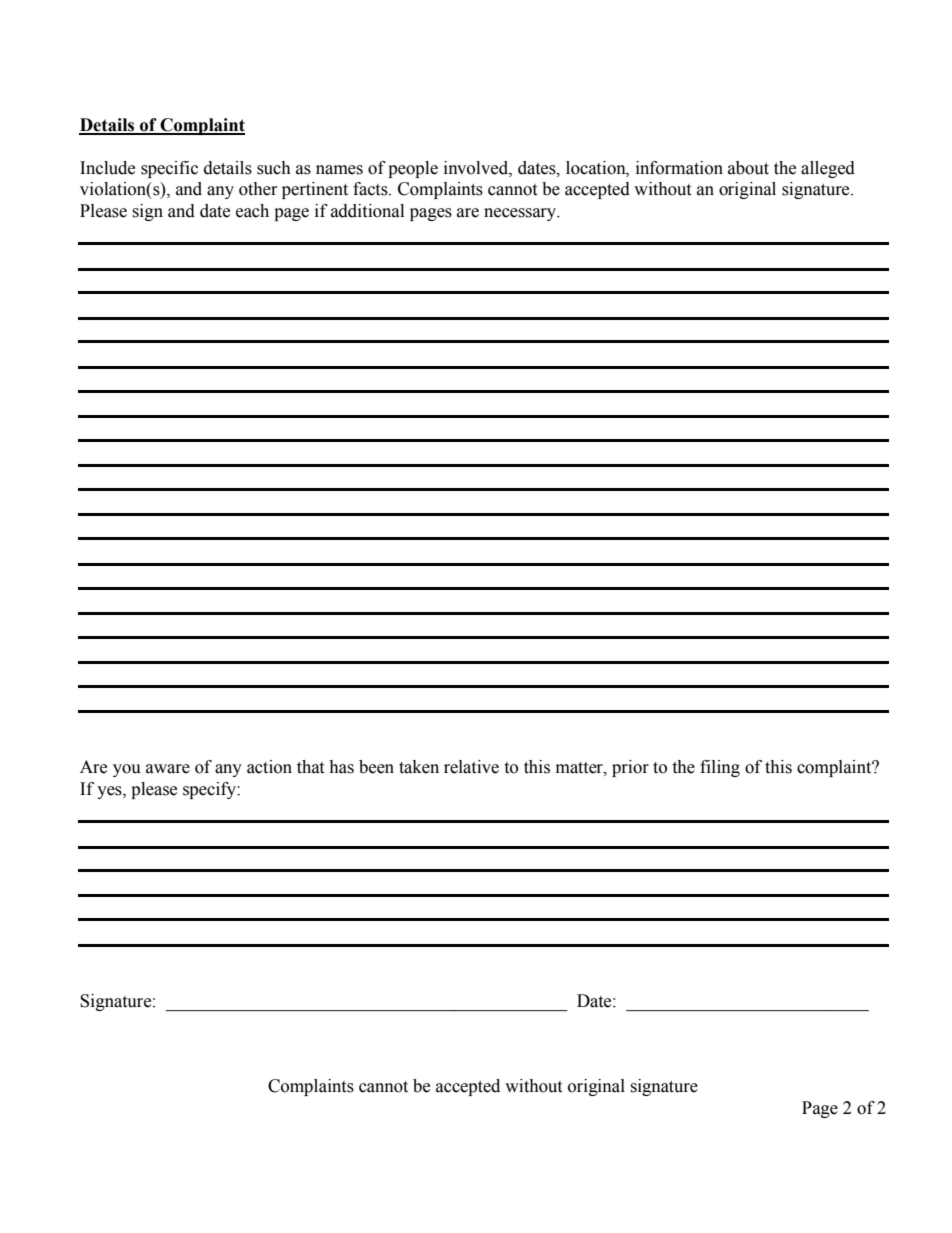 The image size is (952, 1233). What do you see at coordinates (679, 168) in the image?
I see `information` at bounding box center [679, 168].
